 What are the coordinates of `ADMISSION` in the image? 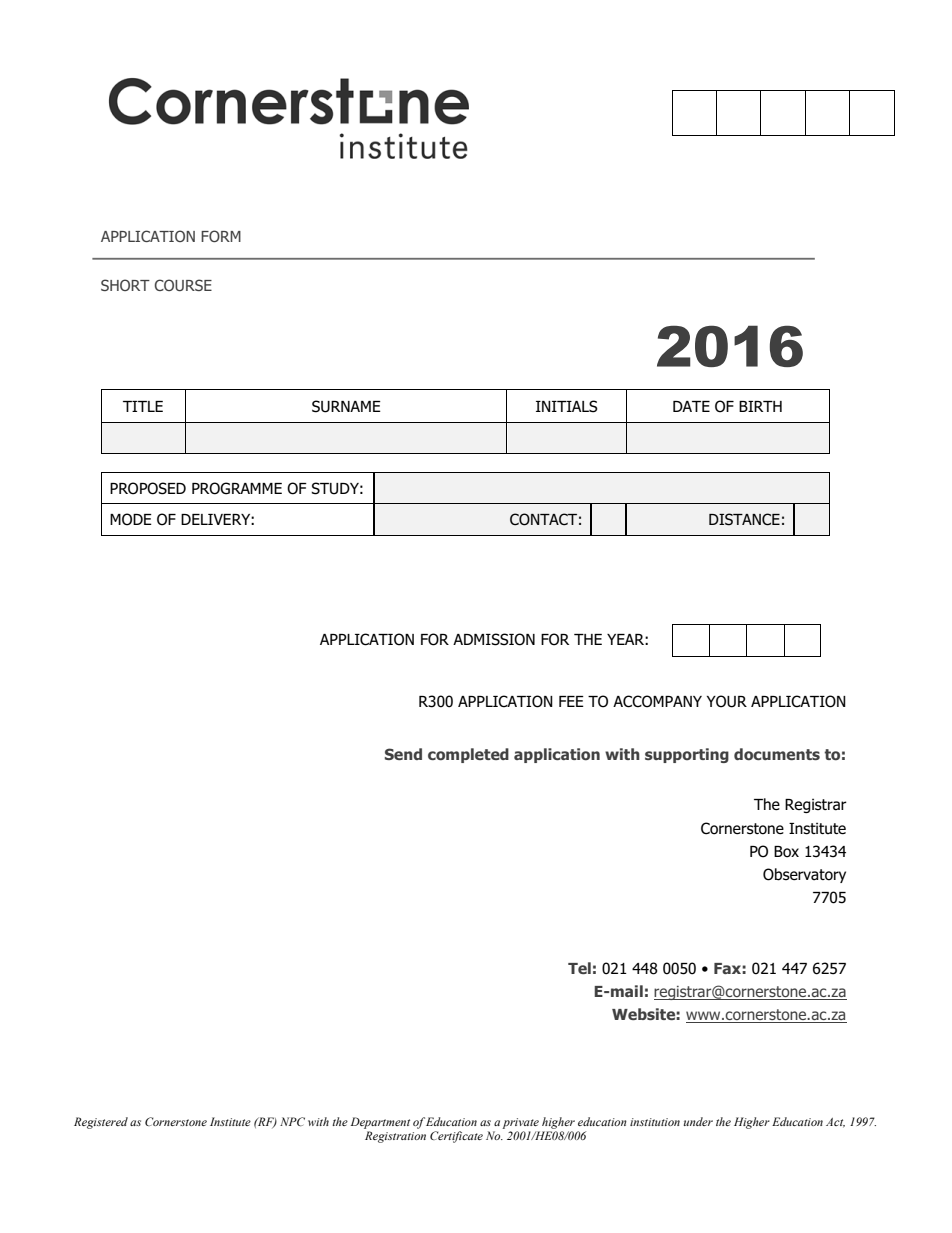 It's located at (494, 639).
